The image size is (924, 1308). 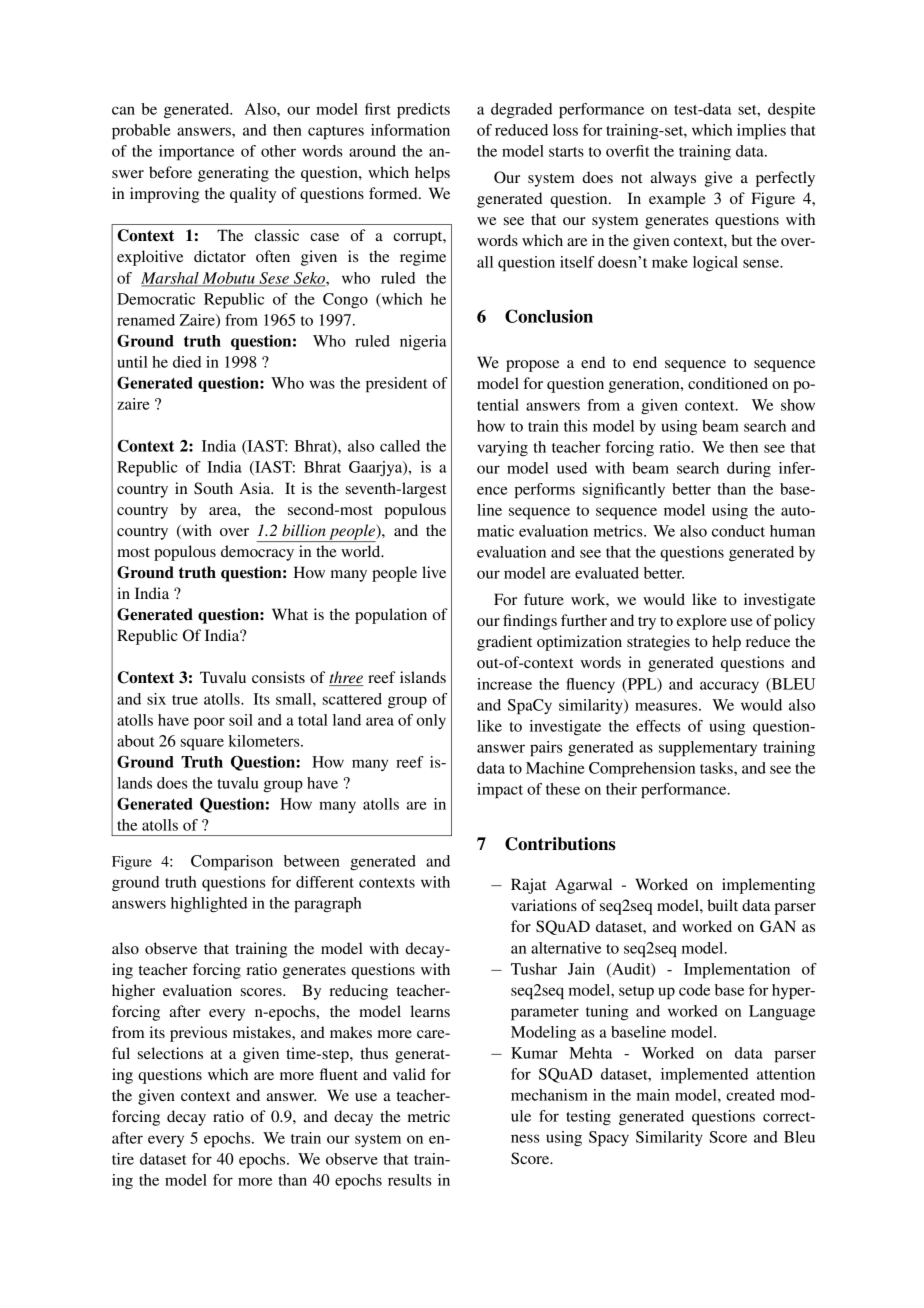 I want to click on impact, so click(x=500, y=791).
